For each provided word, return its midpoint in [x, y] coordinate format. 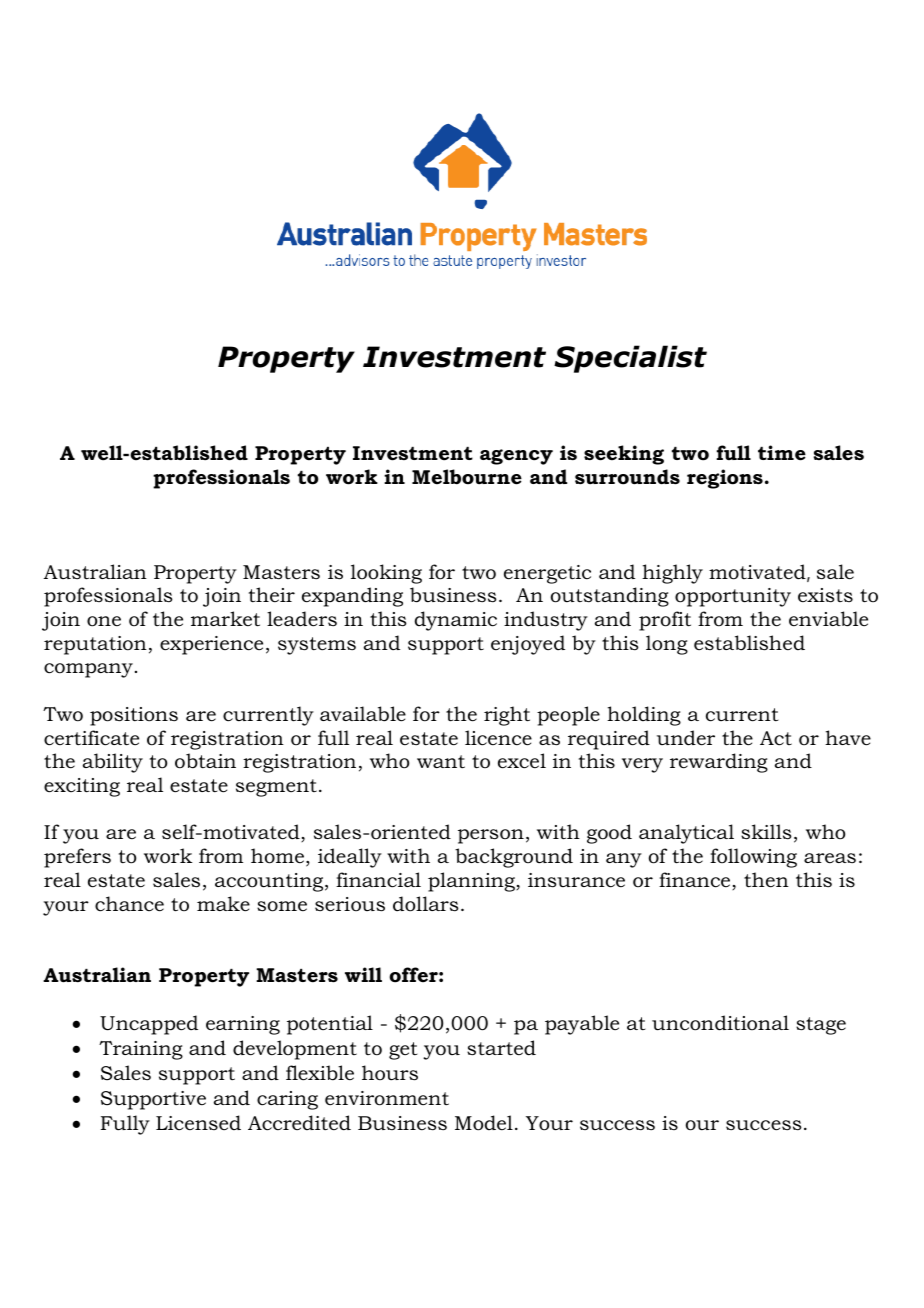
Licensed [198, 1122]
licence [498, 738]
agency [516, 457]
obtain [205, 761]
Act [776, 738]
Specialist [630, 359]
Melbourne [467, 477]
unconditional [720, 1023]
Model [484, 1123]
